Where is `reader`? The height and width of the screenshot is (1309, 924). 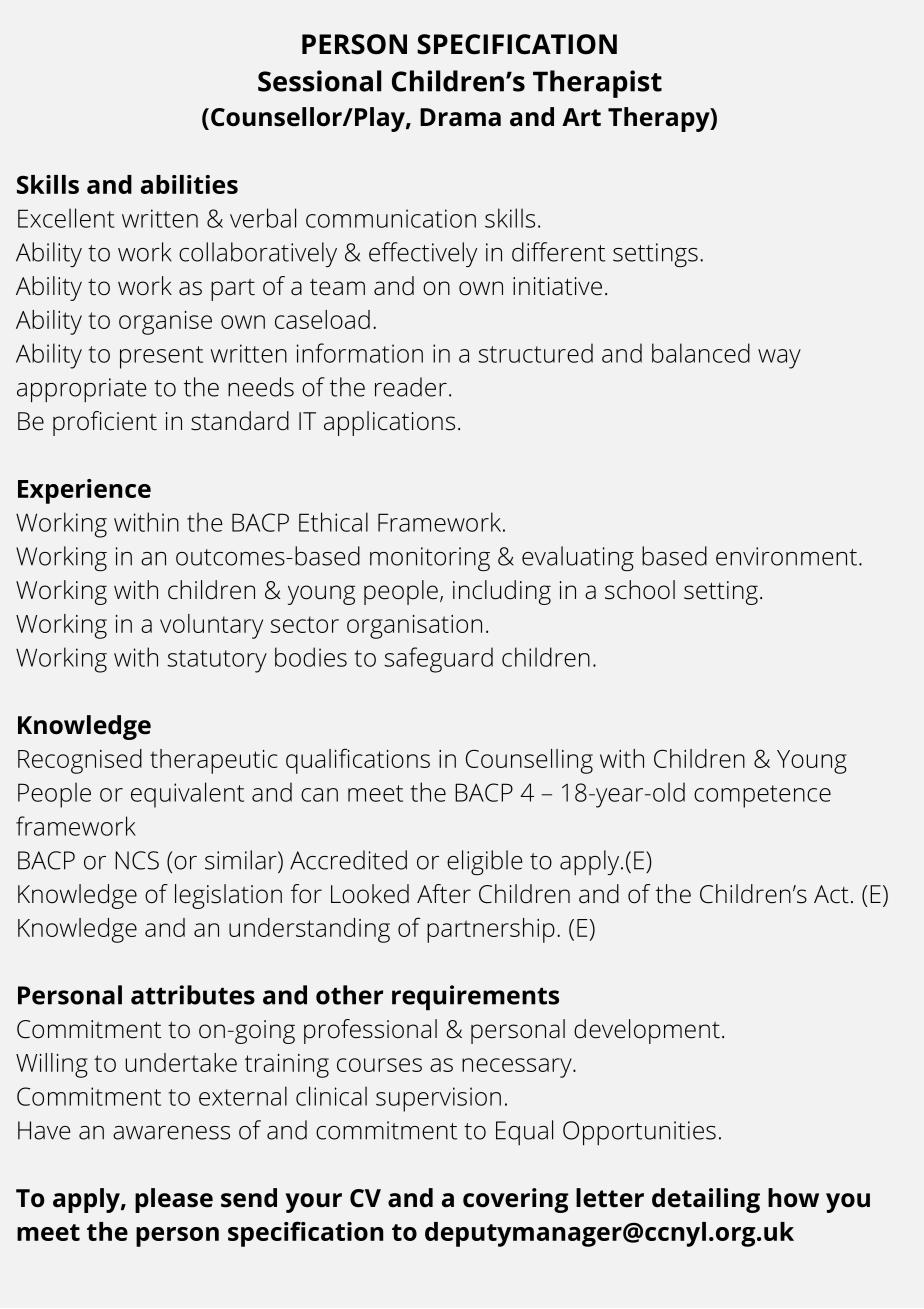 reader is located at coordinates (411, 387).
